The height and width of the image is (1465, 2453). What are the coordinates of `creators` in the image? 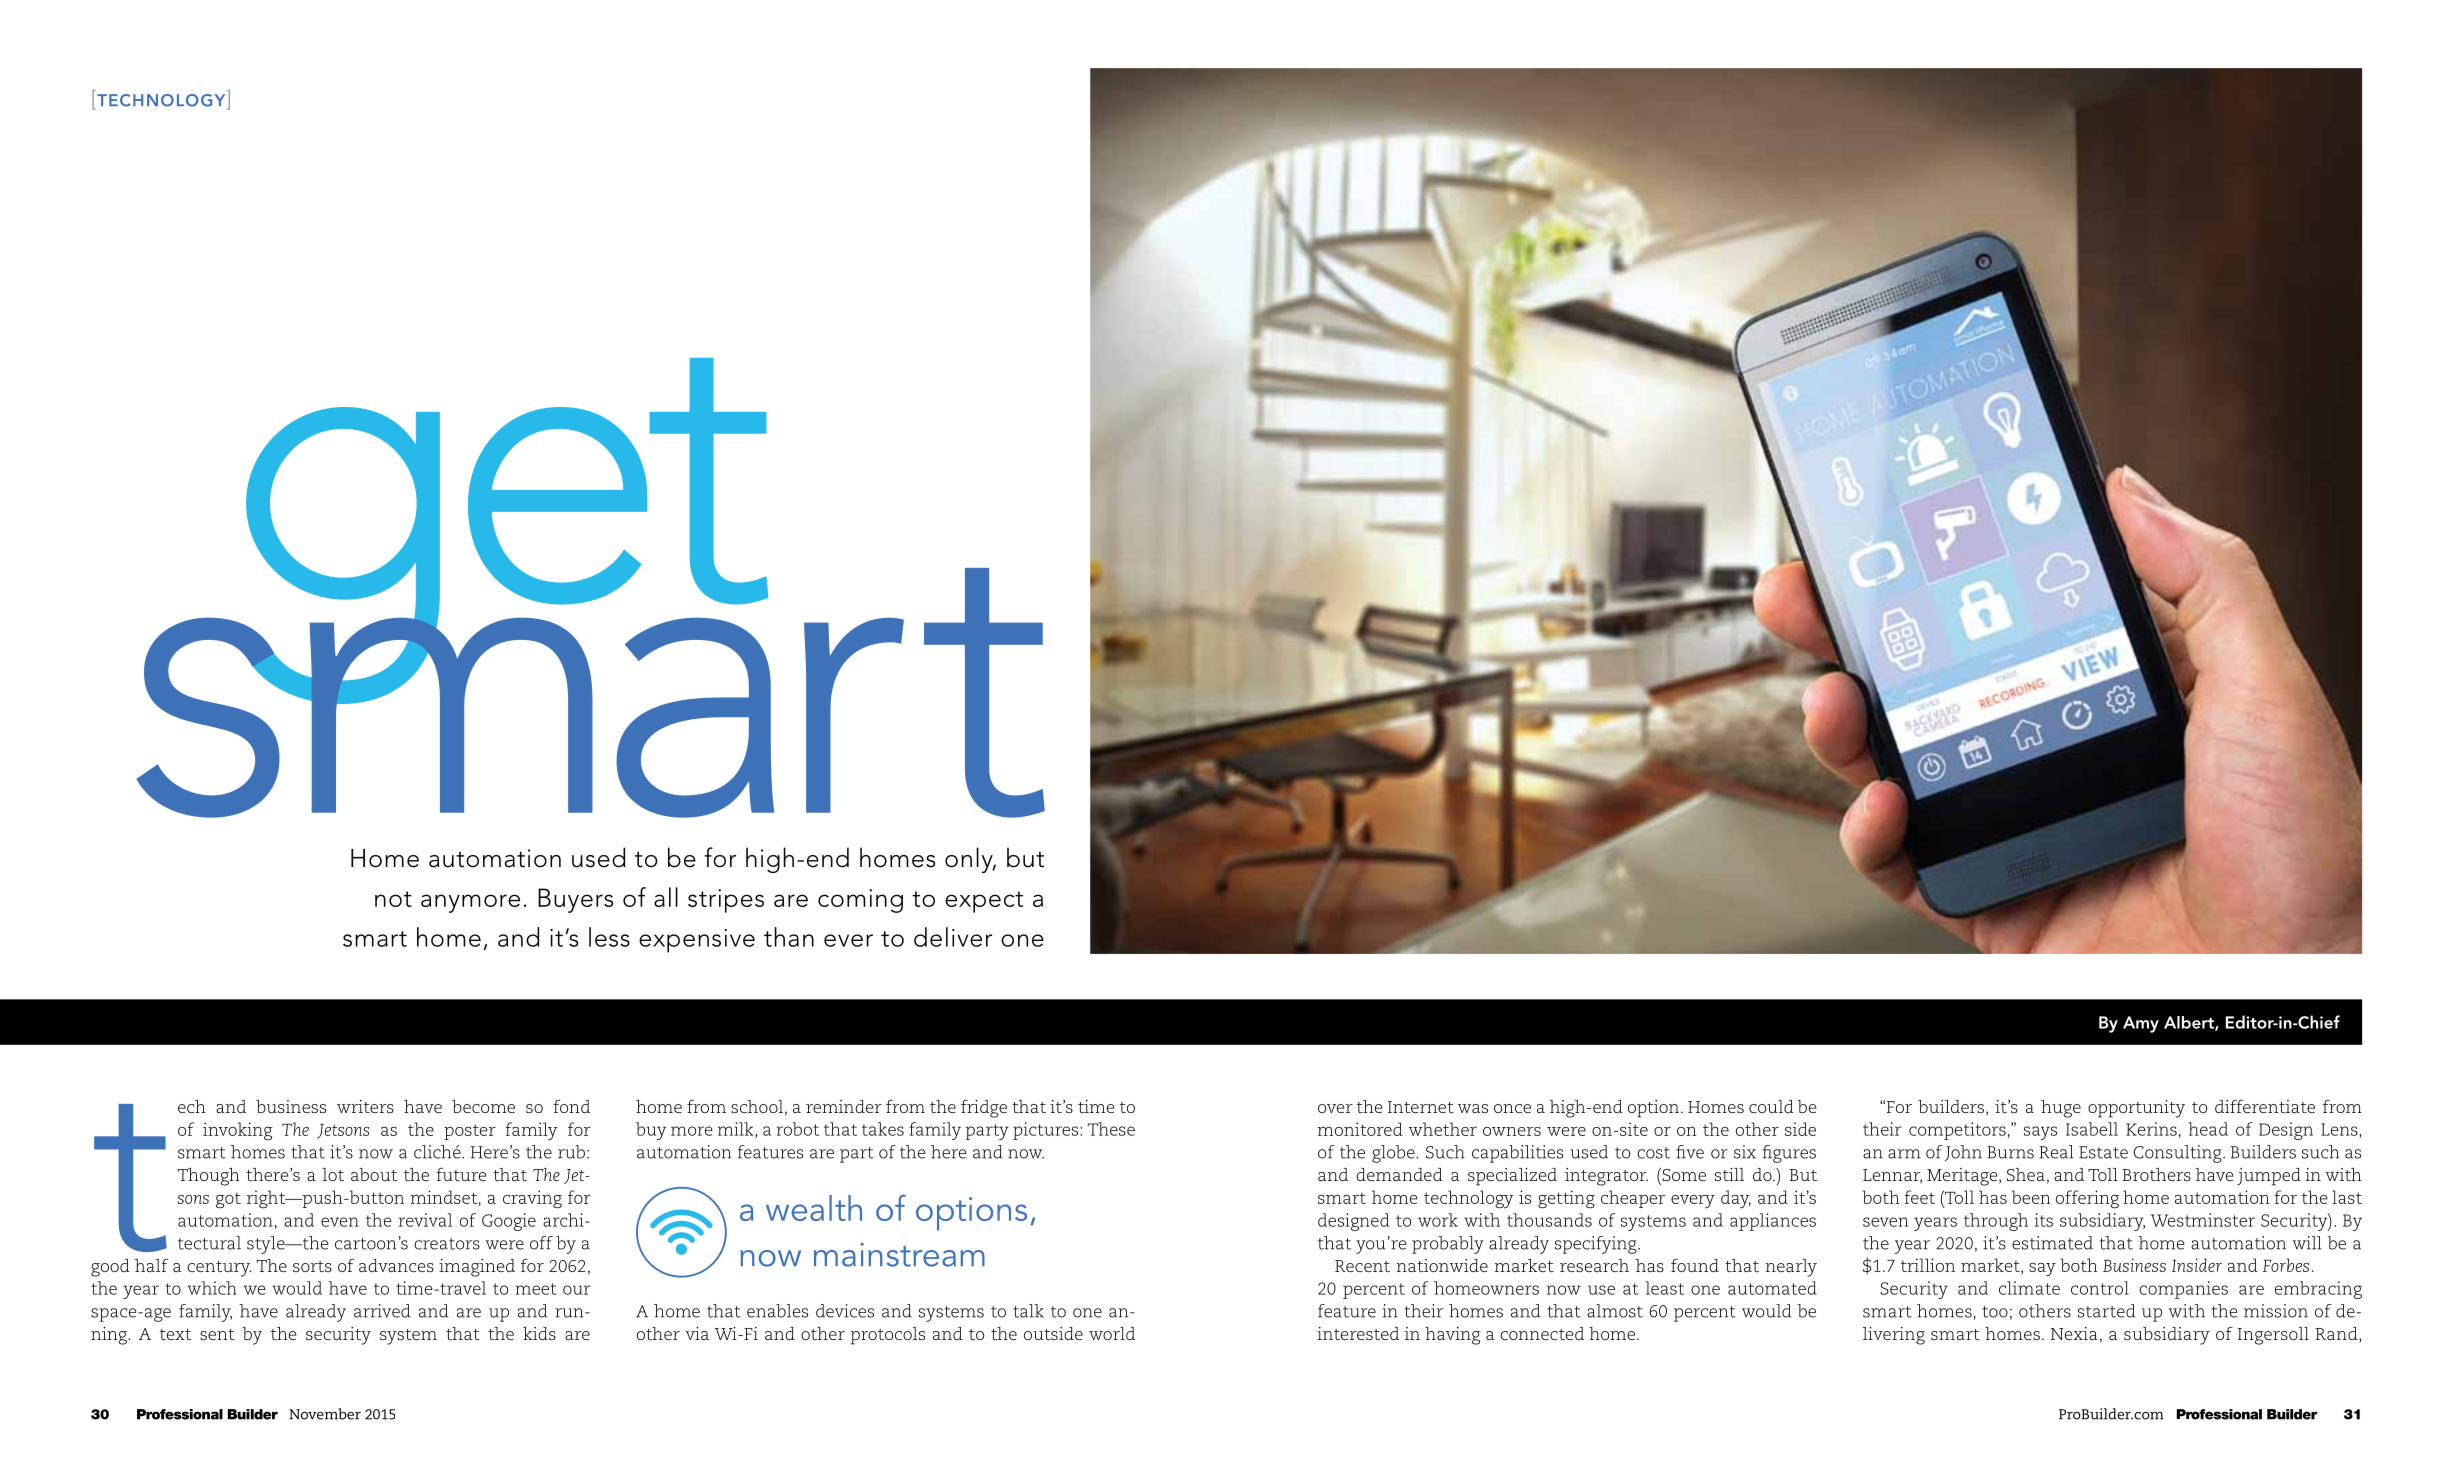 It's located at (447, 1244).
